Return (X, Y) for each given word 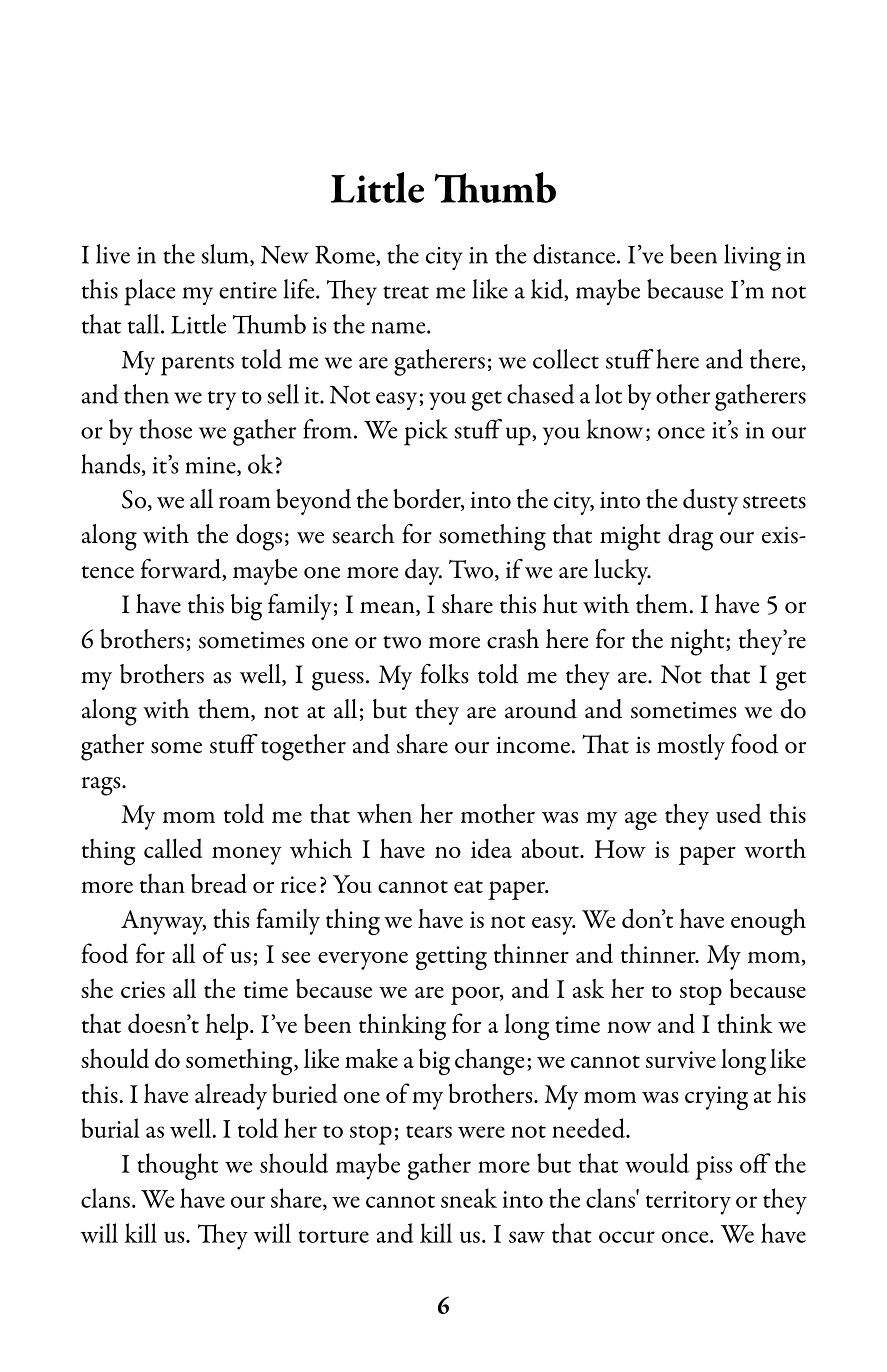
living (752, 257)
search (363, 534)
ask (588, 988)
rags (102, 786)
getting (451, 958)
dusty (710, 502)
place (149, 292)
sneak (469, 1198)
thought (177, 1166)
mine (211, 466)
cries (143, 989)
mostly (691, 747)
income (533, 745)
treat (406, 292)
